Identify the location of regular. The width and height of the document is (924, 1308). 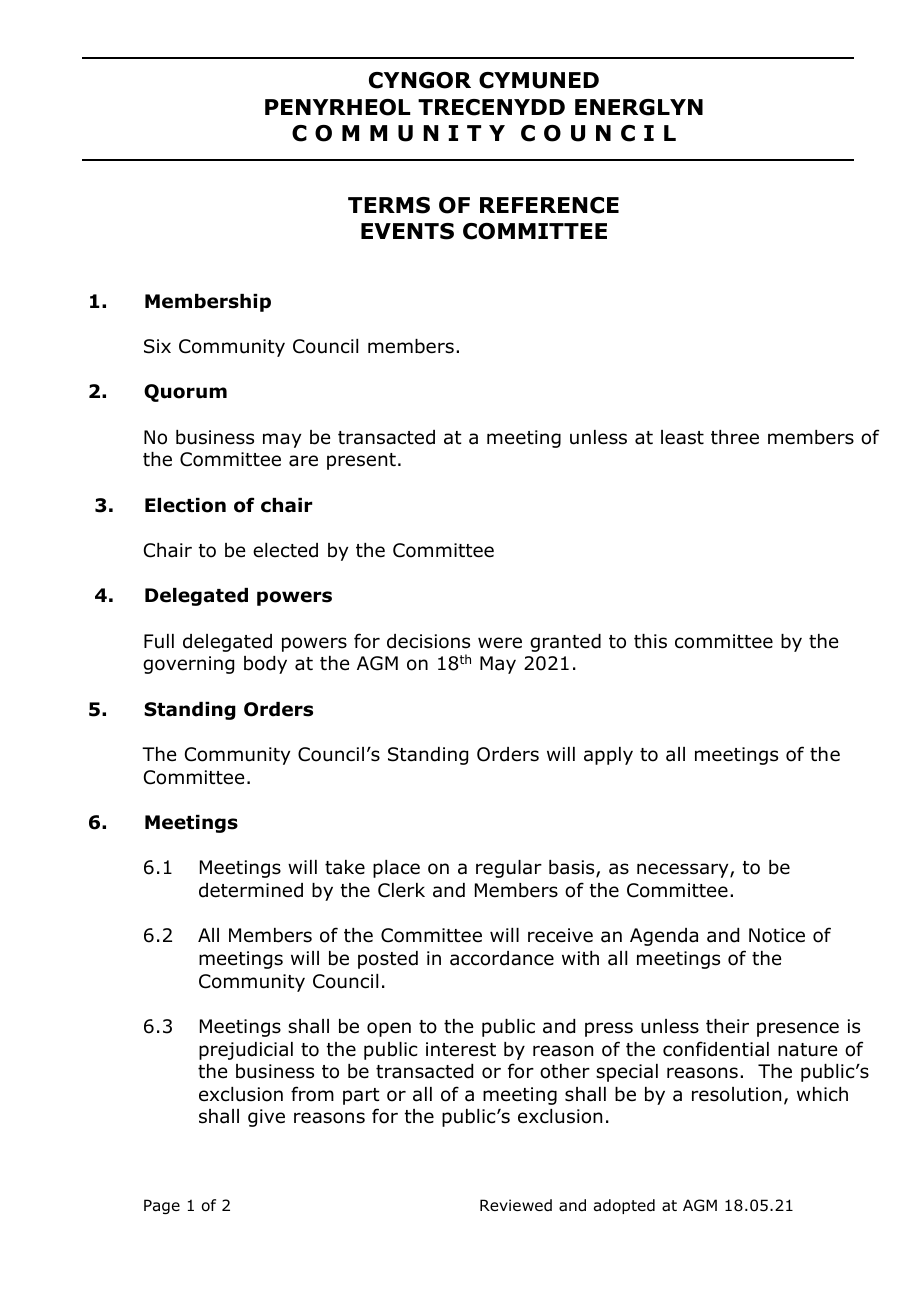
(509, 869).
